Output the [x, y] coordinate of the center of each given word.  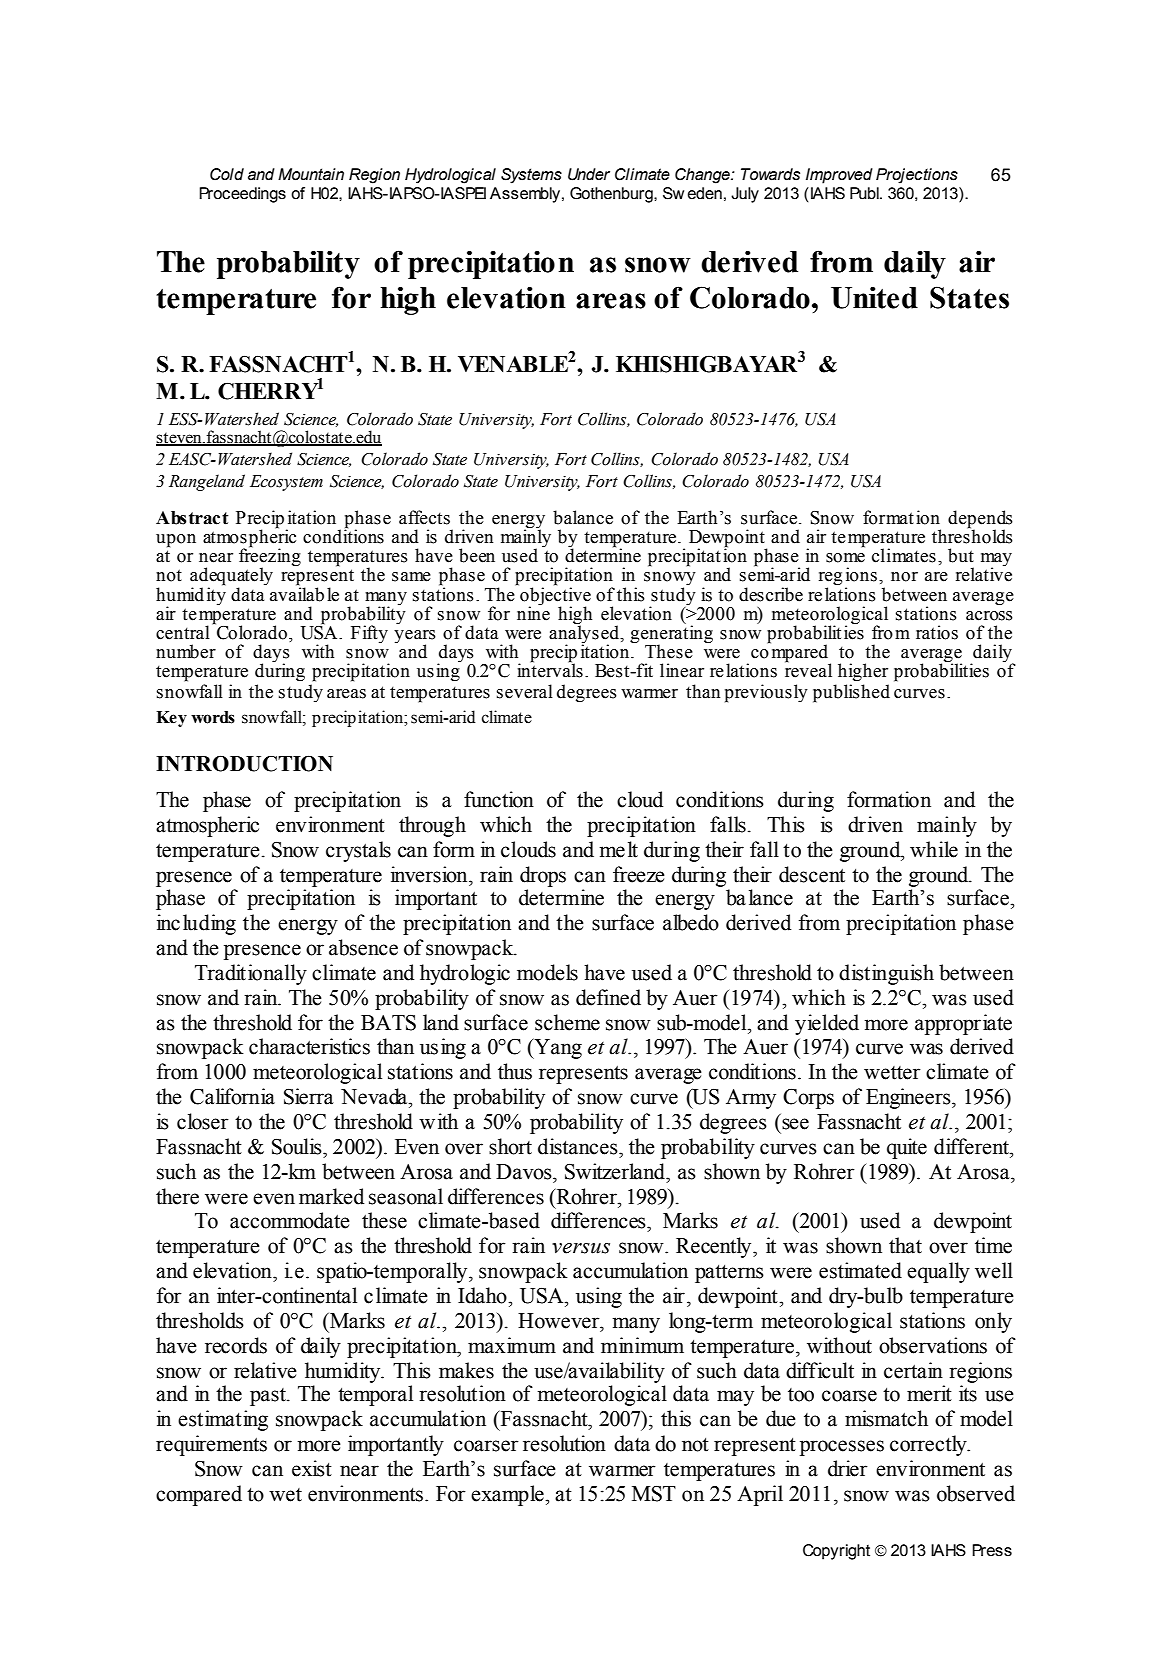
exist [312, 1468]
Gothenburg [612, 195]
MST [654, 1494]
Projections [917, 176]
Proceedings [242, 195]
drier [848, 1468]
